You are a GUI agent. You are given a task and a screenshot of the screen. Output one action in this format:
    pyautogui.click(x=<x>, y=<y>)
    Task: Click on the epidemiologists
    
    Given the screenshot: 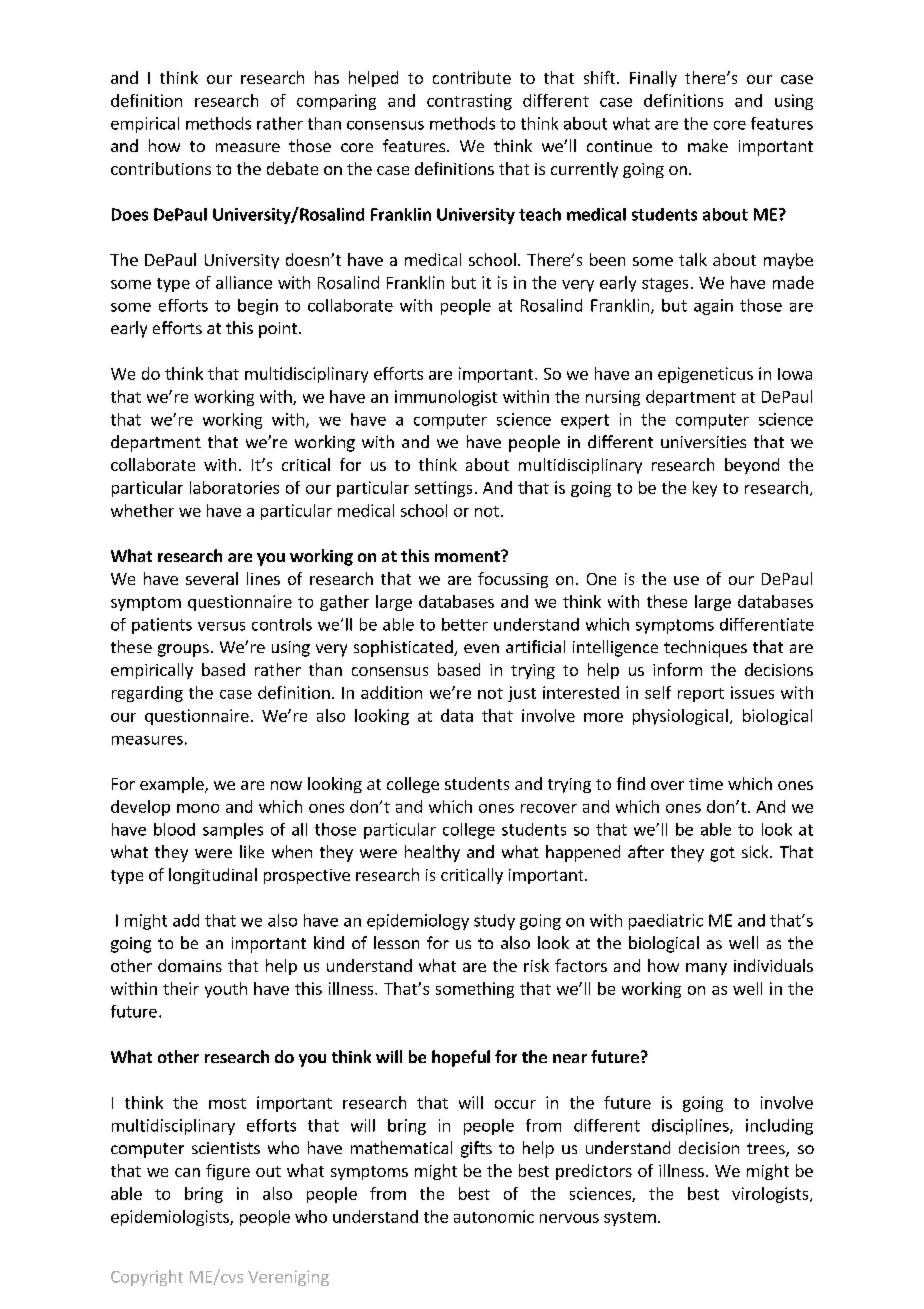 What is the action you would take?
    pyautogui.click(x=171, y=1218)
